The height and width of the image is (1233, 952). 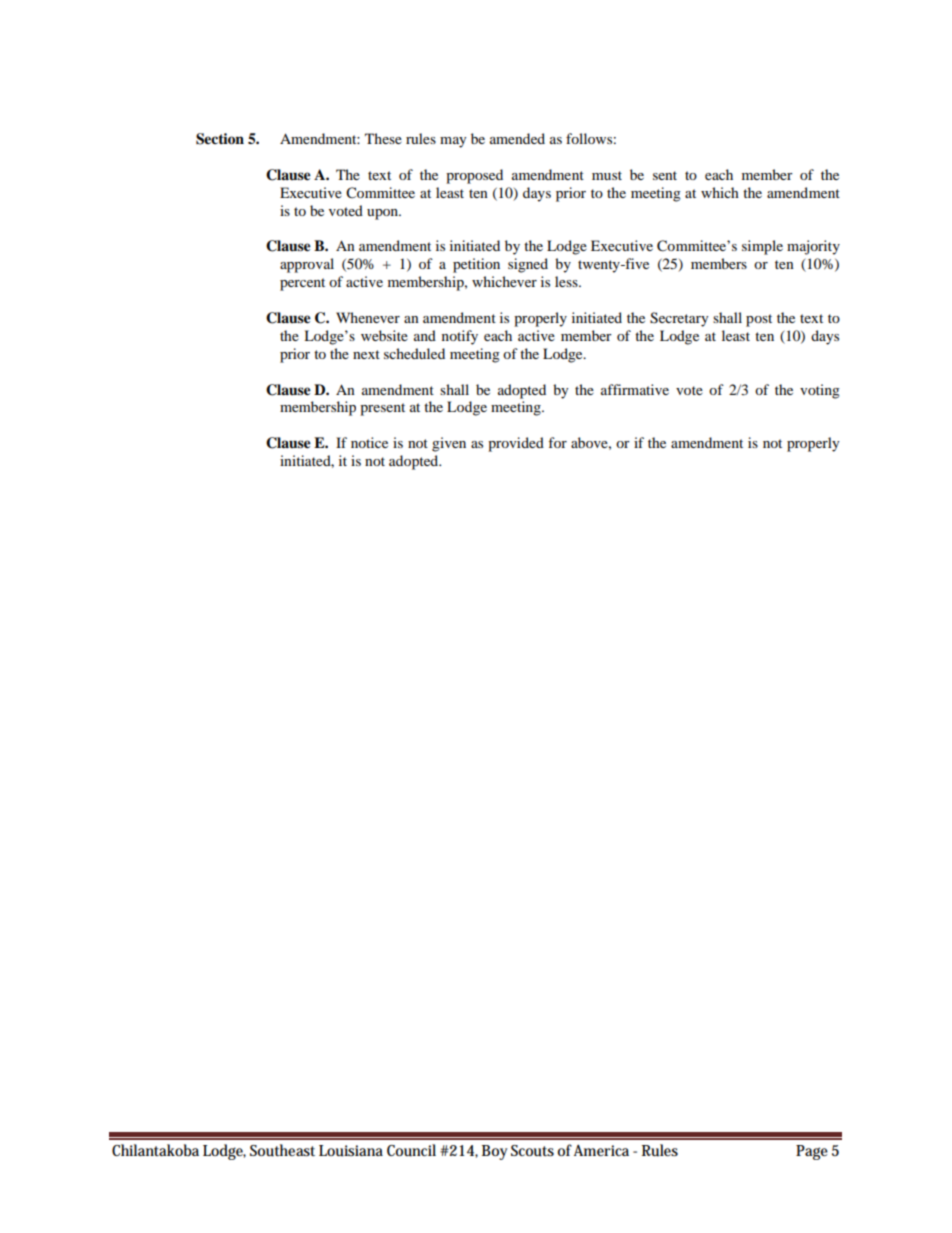 I want to click on provided, so click(x=516, y=444).
